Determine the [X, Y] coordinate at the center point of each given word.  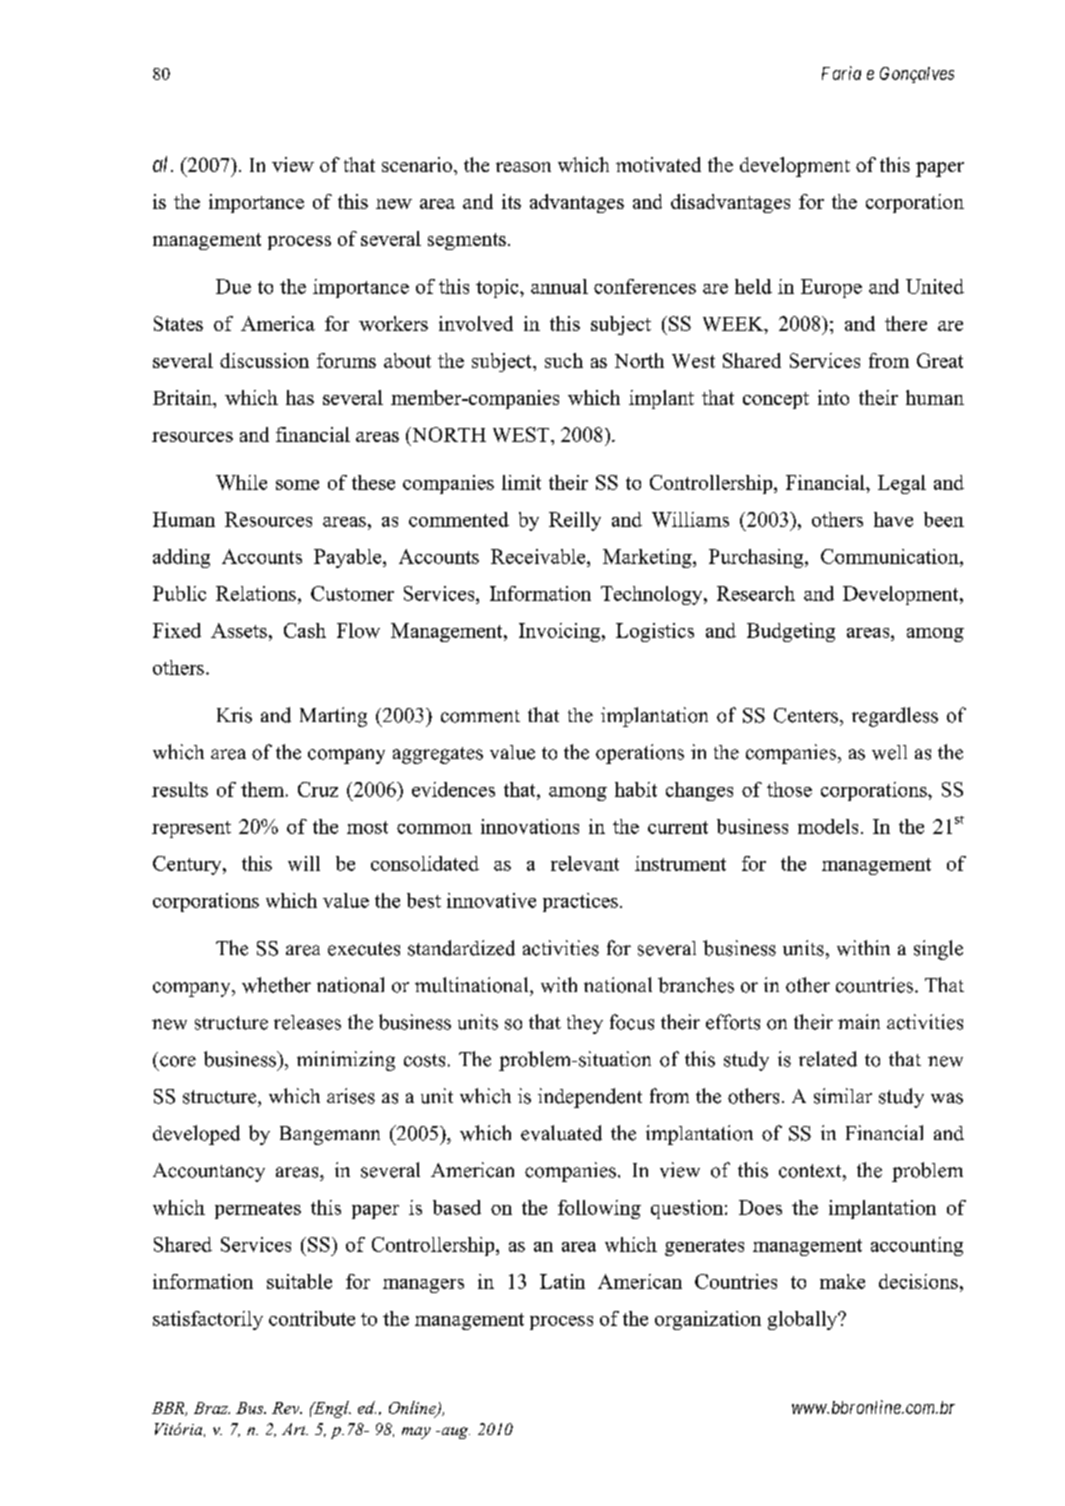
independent [590, 1098]
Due [233, 286]
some [297, 485]
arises [351, 1096]
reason [523, 167]
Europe [831, 288]
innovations [530, 826]
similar [843, 1096]
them [264, 789]
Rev [287, 1408]
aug [454, 1433]
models [828, 826]
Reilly [575, 521]
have [893, 519]
